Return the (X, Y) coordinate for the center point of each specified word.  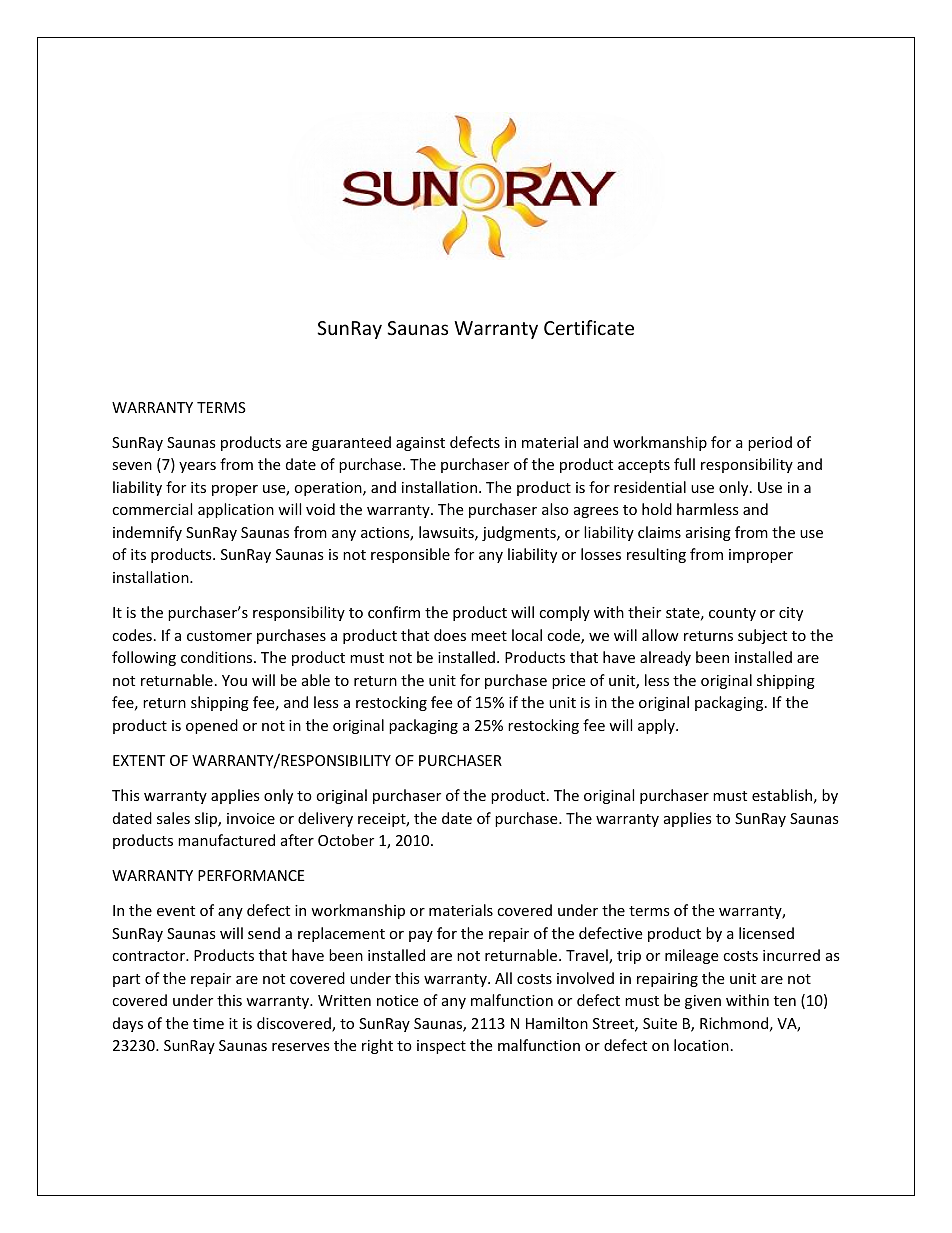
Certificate (589, 327)
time (208, 1023)
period (770, 443)
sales (173, 818)
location (701, 1045)
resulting (656, 555)
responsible (410, 555)
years (197, 467)
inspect (441, 1047)
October (346, 840)
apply (657, 726)
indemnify (147, 533)
